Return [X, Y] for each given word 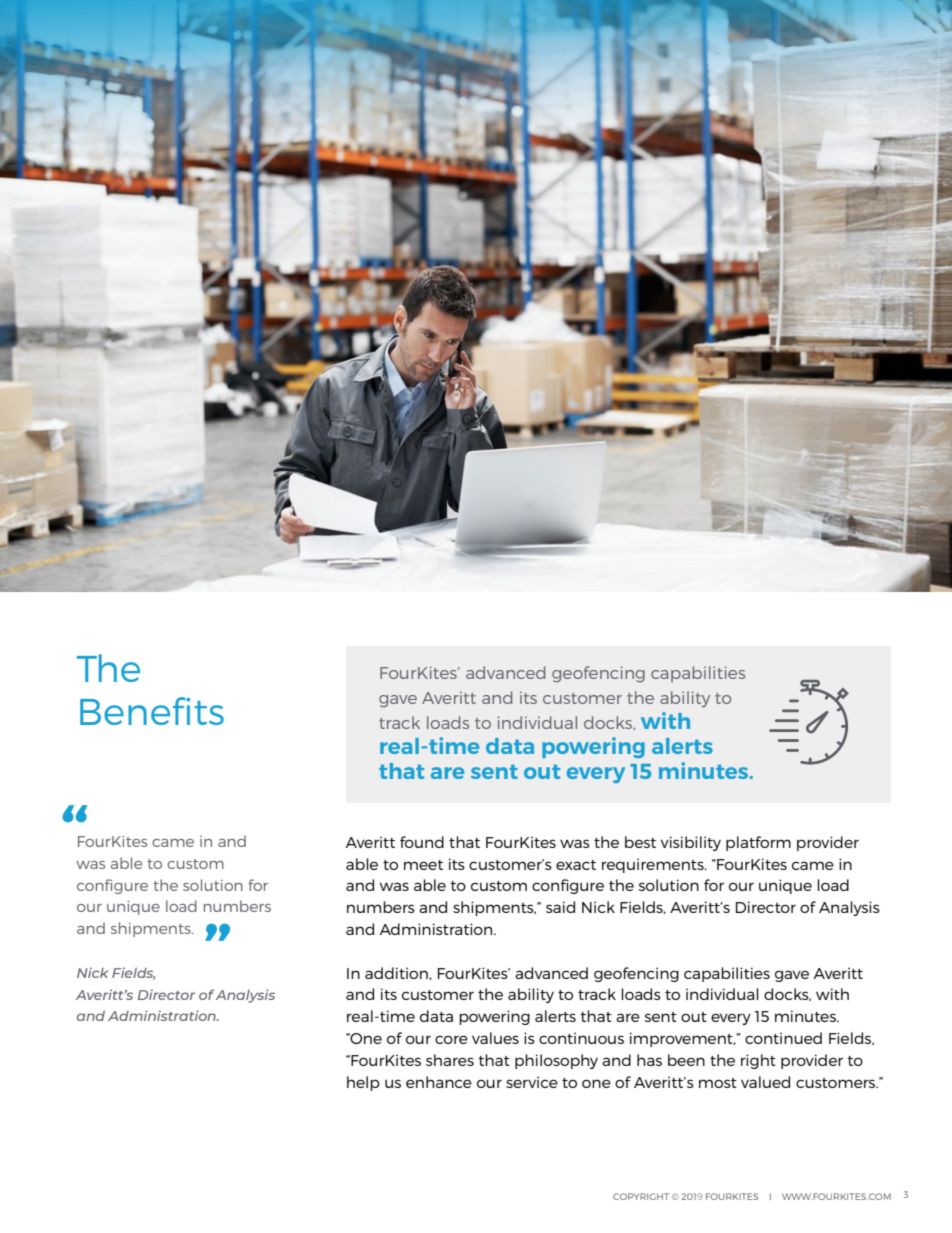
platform [758, 843]
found [422, 842]
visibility [691, 843]
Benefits [152, 711]
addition [397, 973]
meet [423, 865]
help [363, 1083]
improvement [682, 1039]
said [560, 907]
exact [576, 865]
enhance [439, 1082]
